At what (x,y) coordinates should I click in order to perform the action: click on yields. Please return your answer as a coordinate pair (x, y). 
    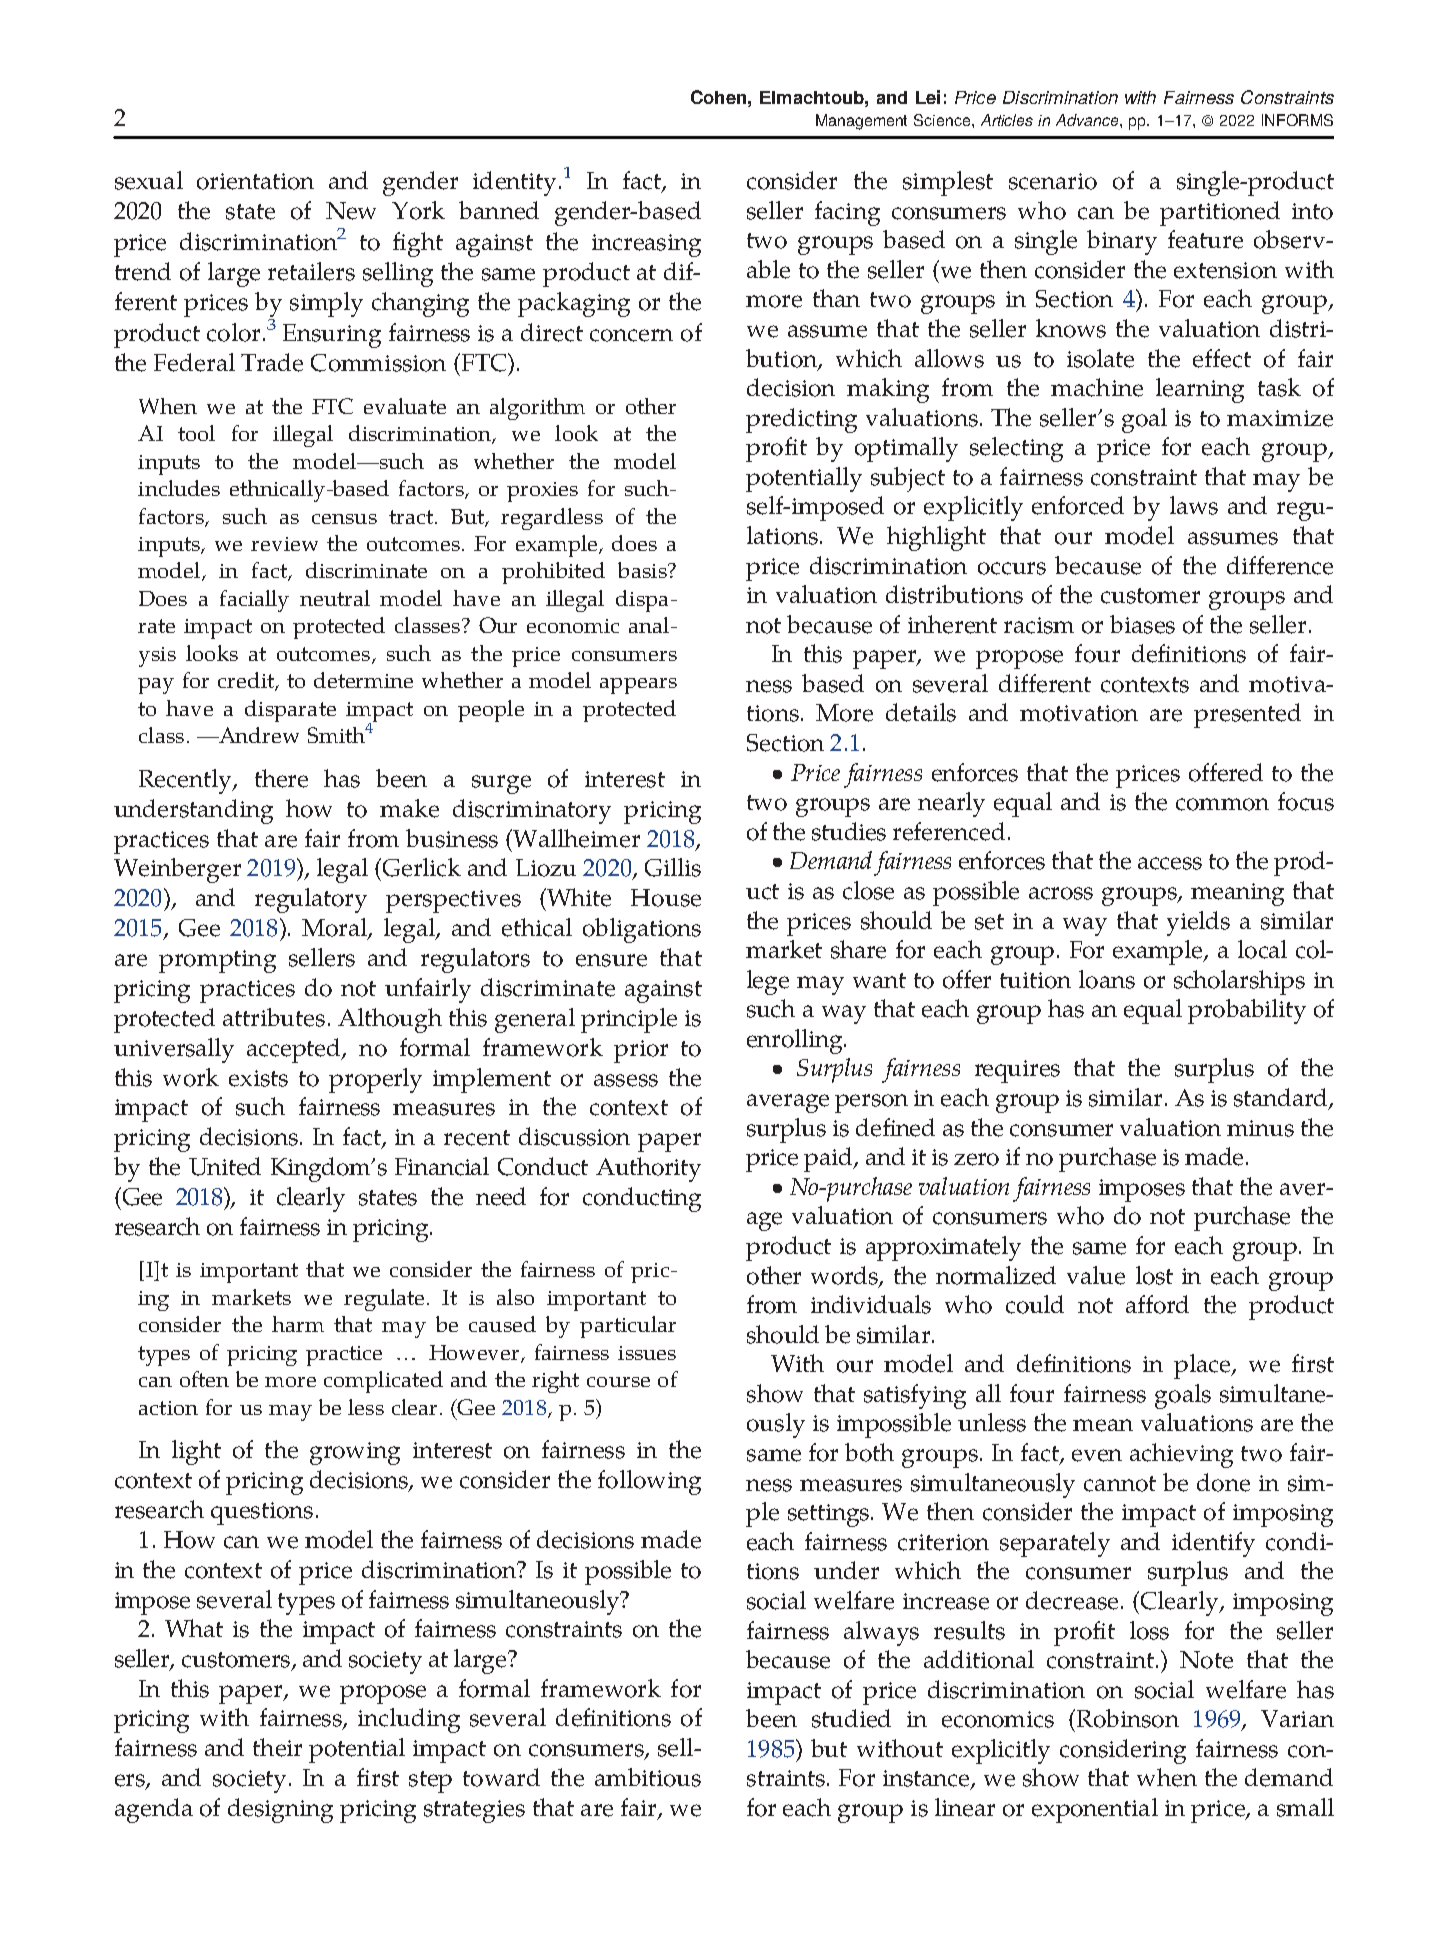
    Looking at the image, I should click on (1198, 923).
